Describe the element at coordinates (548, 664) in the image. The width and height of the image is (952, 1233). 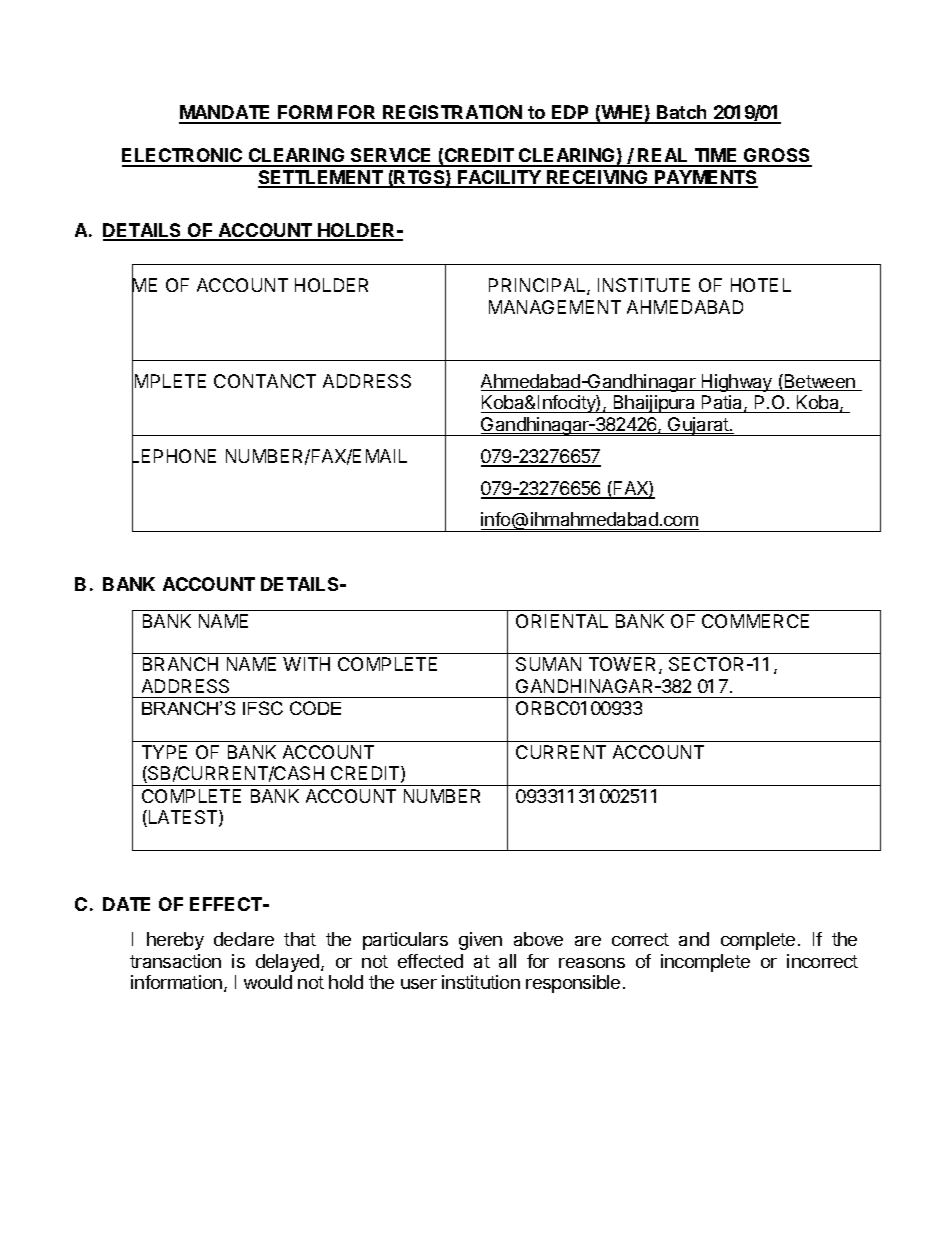
I see `SUMAN` at that location.
